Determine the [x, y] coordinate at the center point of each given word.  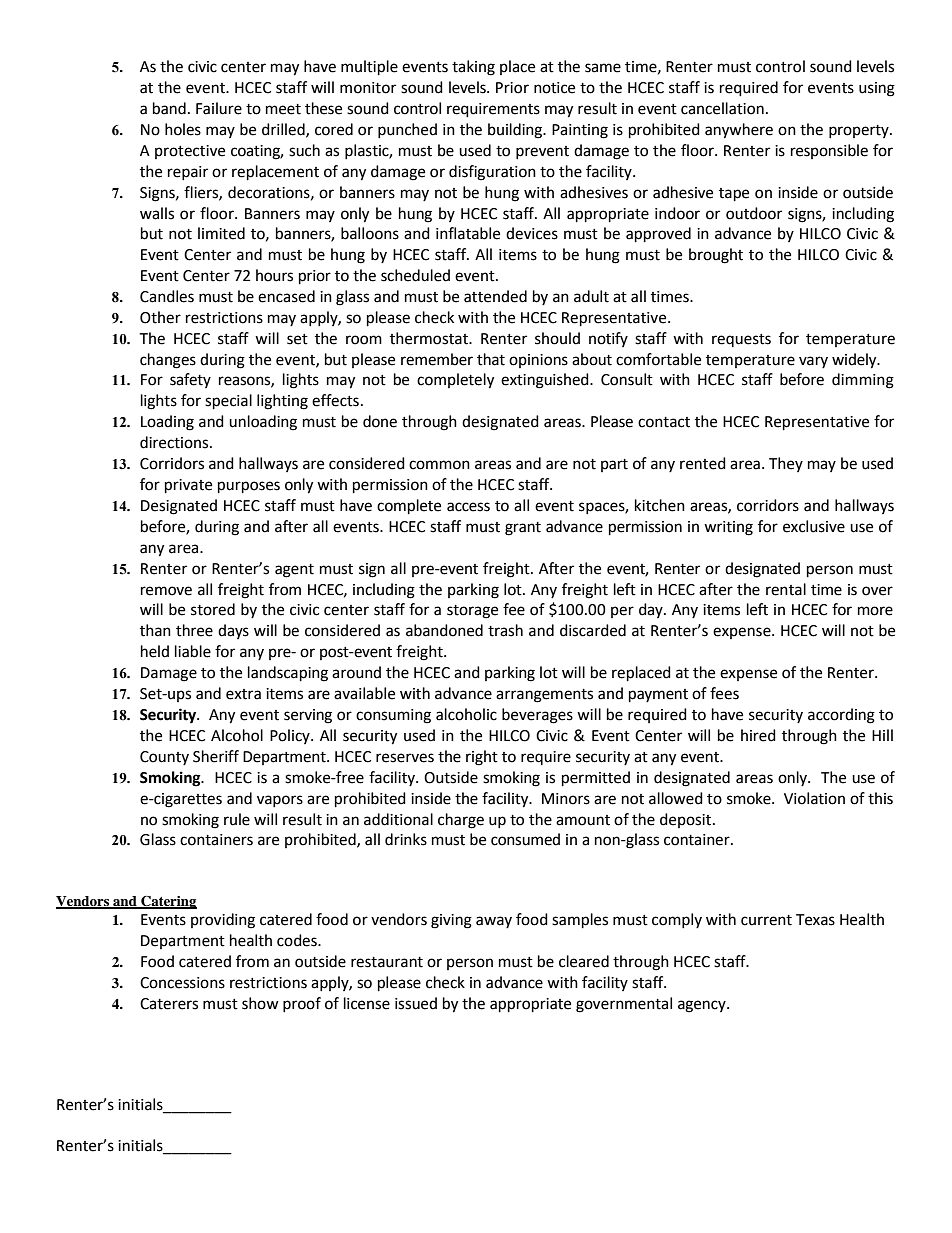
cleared [584, 961]
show [260, 1003]
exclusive [814, 526]
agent [294, 571]
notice [554, 88]
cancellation [722, 108]
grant [523, 529]
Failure [219, 108]
